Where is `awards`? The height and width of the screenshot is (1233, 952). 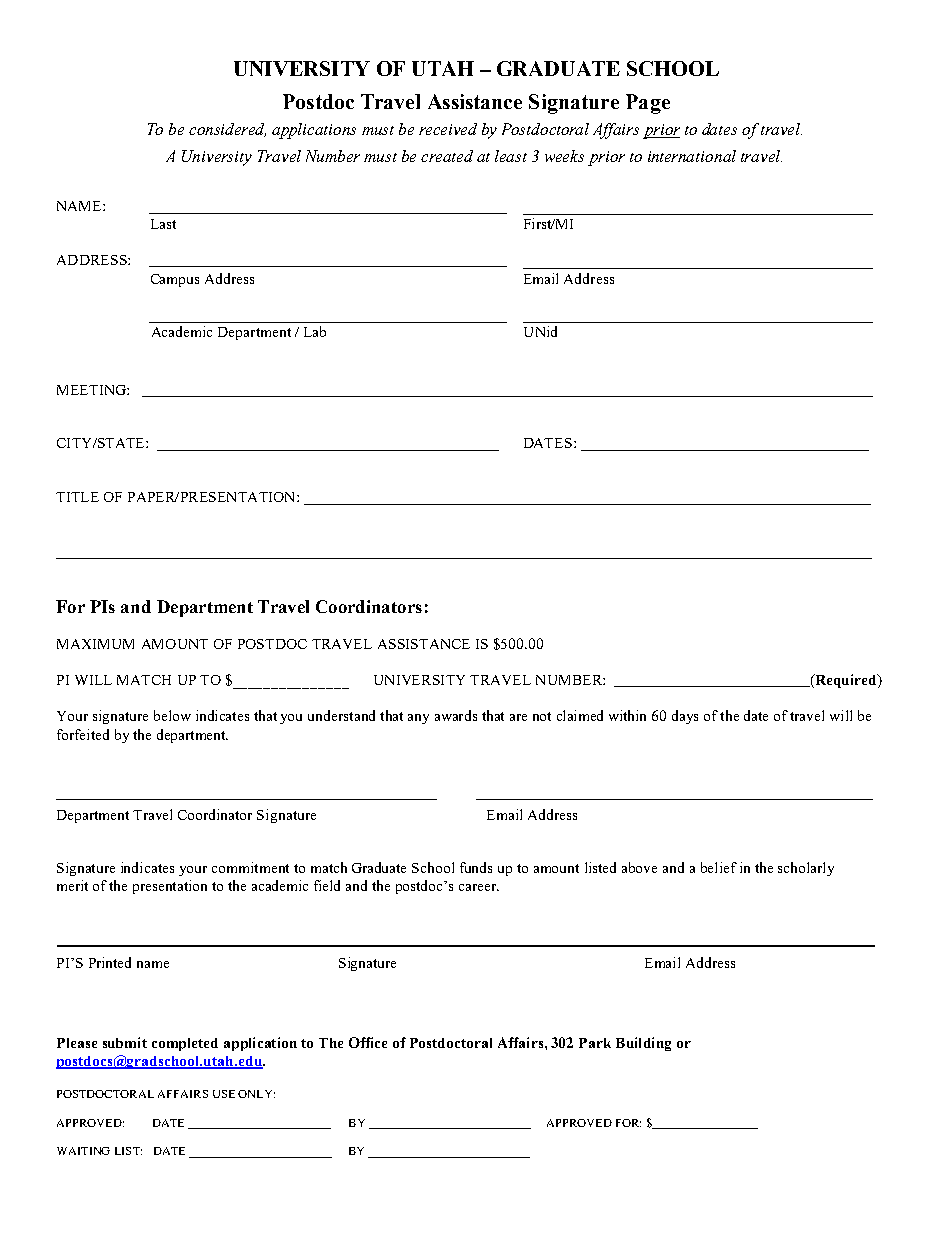 awards is located at coordinates (456, 715).
